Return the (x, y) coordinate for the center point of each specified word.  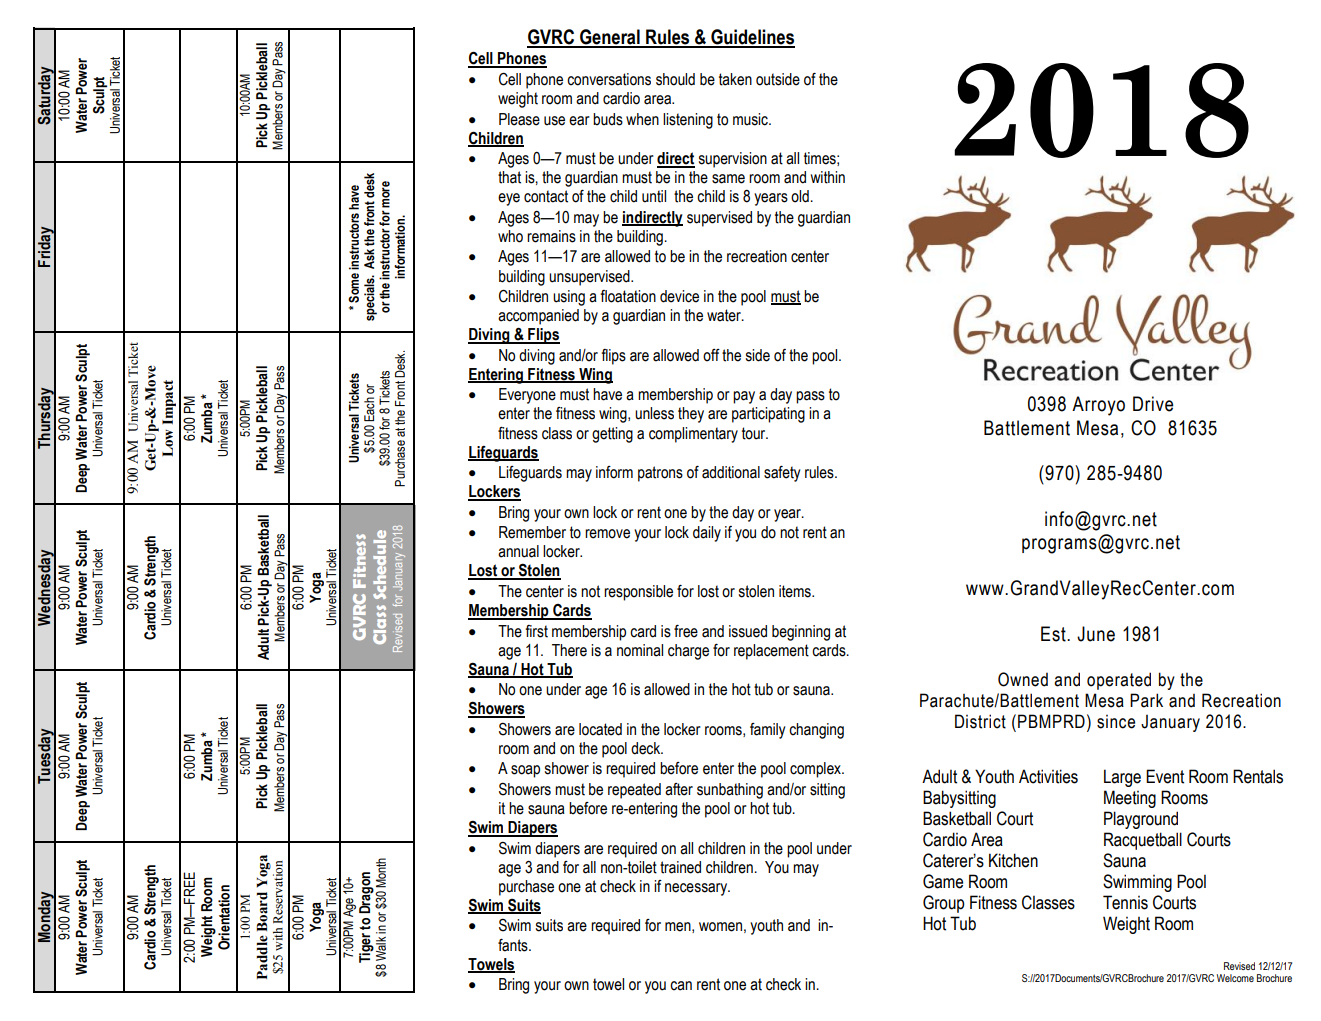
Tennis (1125, 902)
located (600, 729)
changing (816, 731)
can (681, 986)
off (711, 355)
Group (944, 904)
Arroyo (1098, 406)
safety (782, 474)
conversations (609, 79)
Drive (1153, 404)
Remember (532, 532)
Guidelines (752, 38)
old (801, 196)
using (569, 298)
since (1116, 722)
